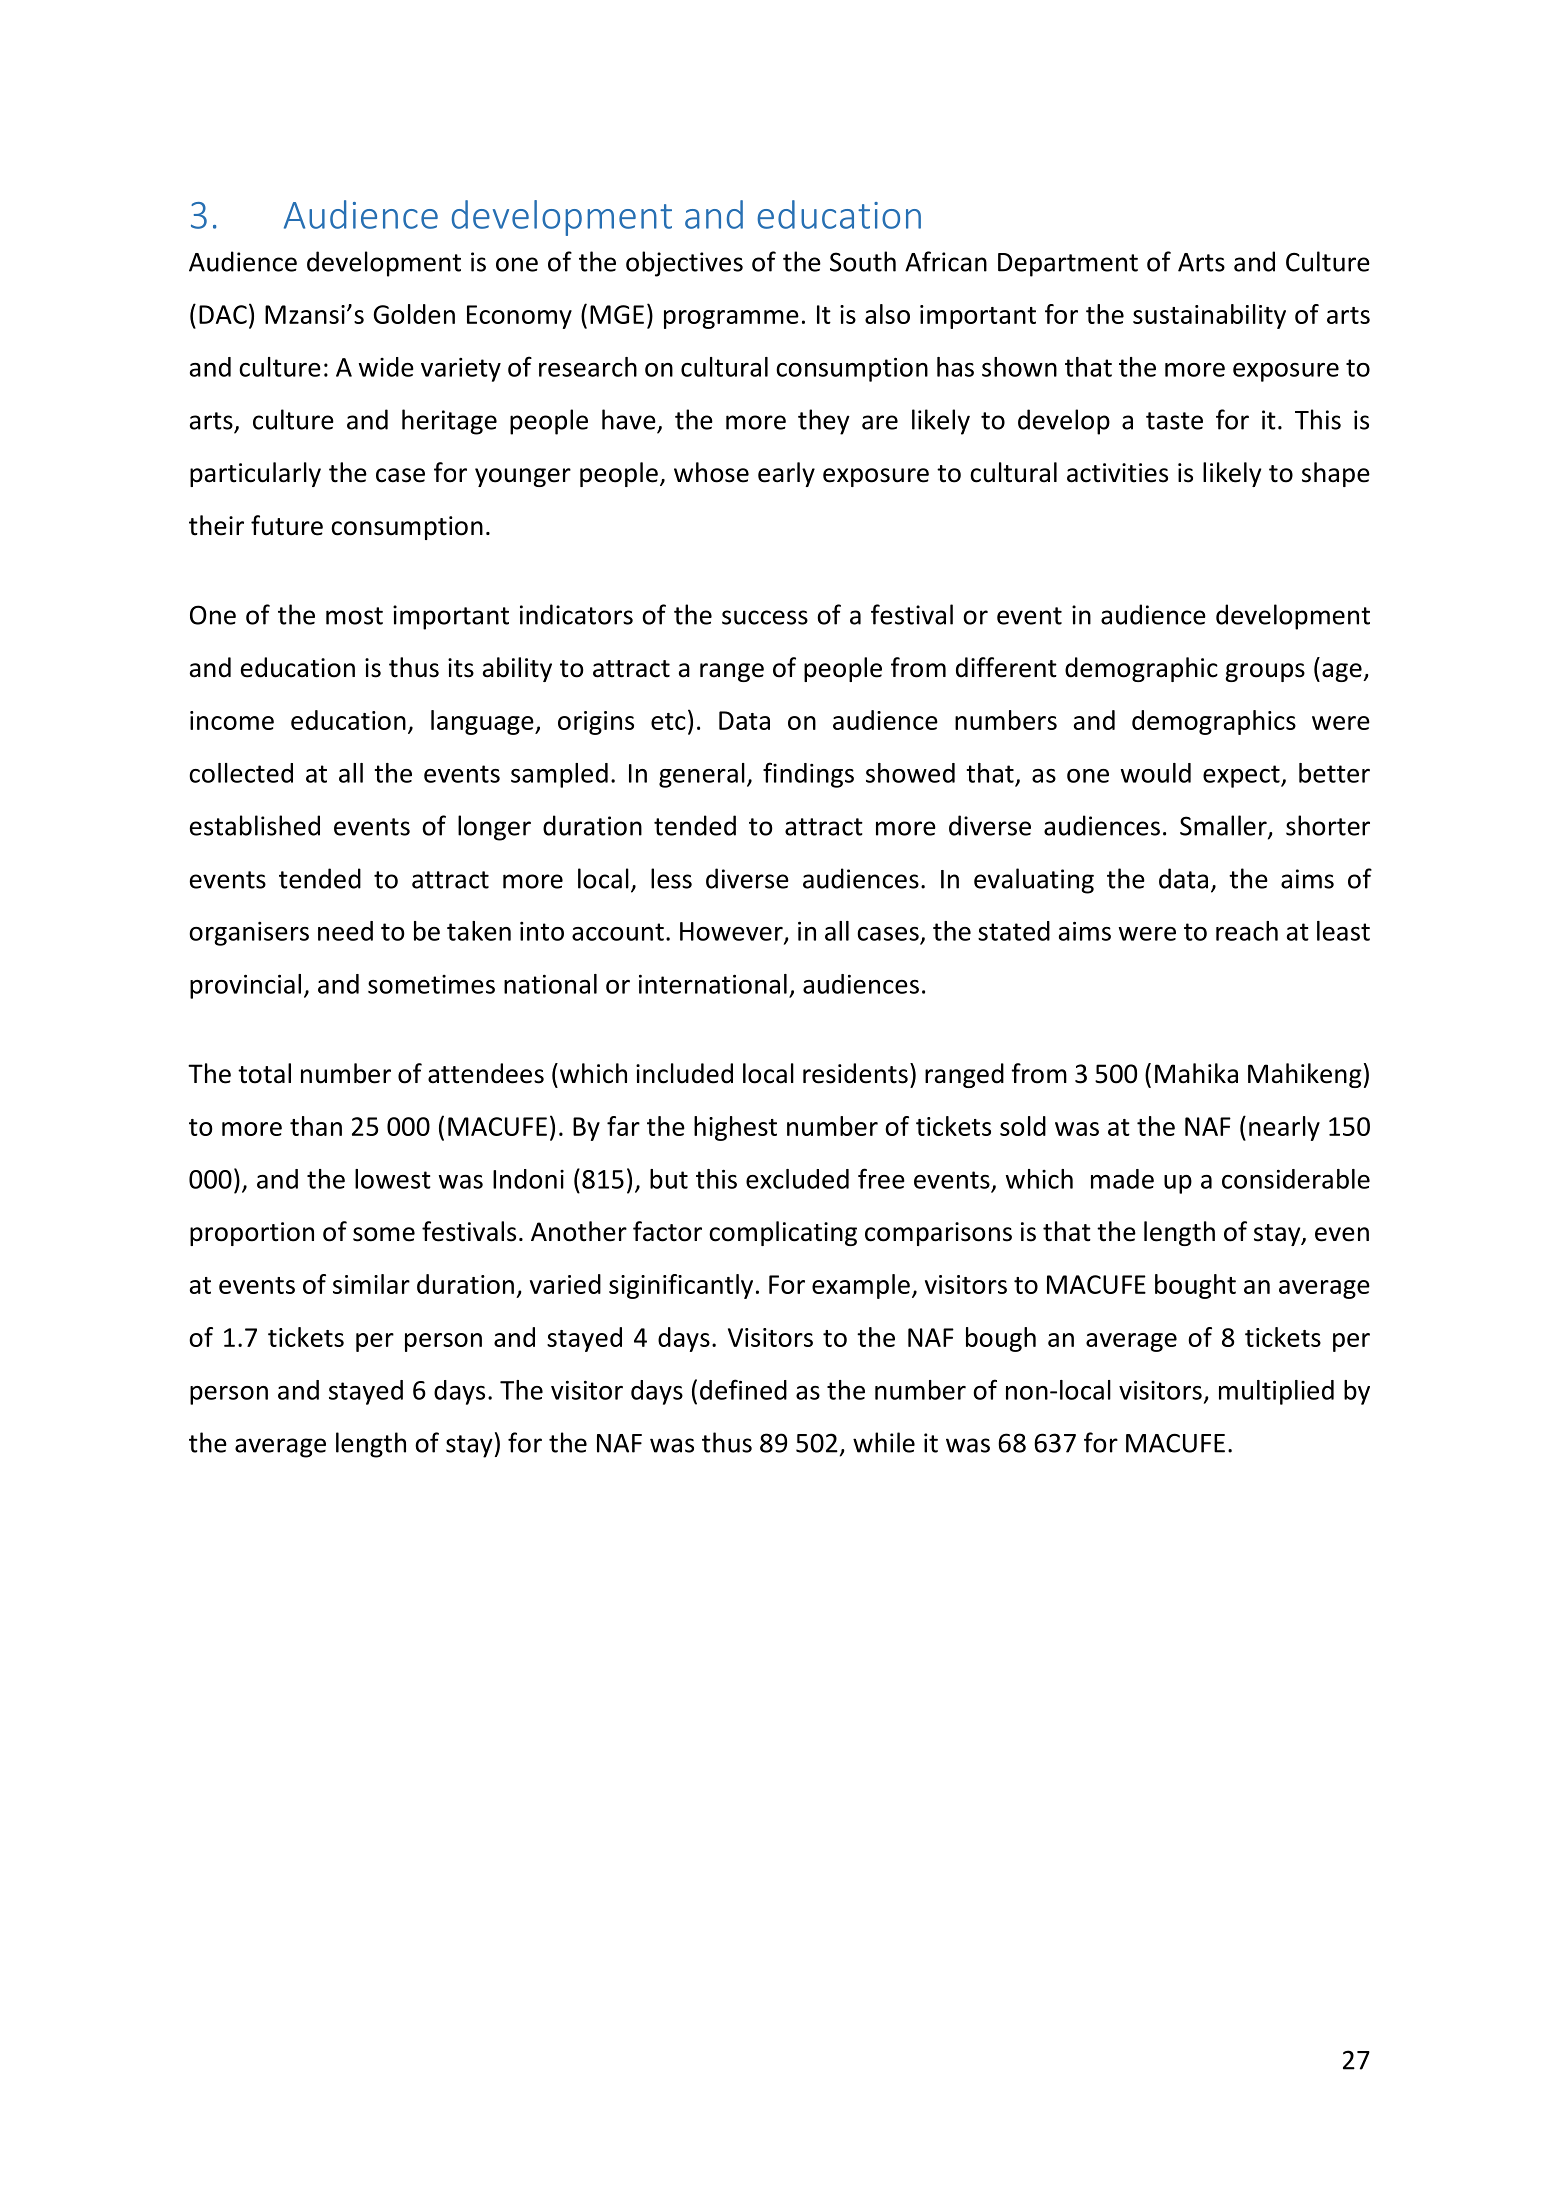 The width and height of the page is (1559, 2205). What do you see at coordinates (1265, 672) in the page?
I see `groups` at bounding box center [1265, 672].
